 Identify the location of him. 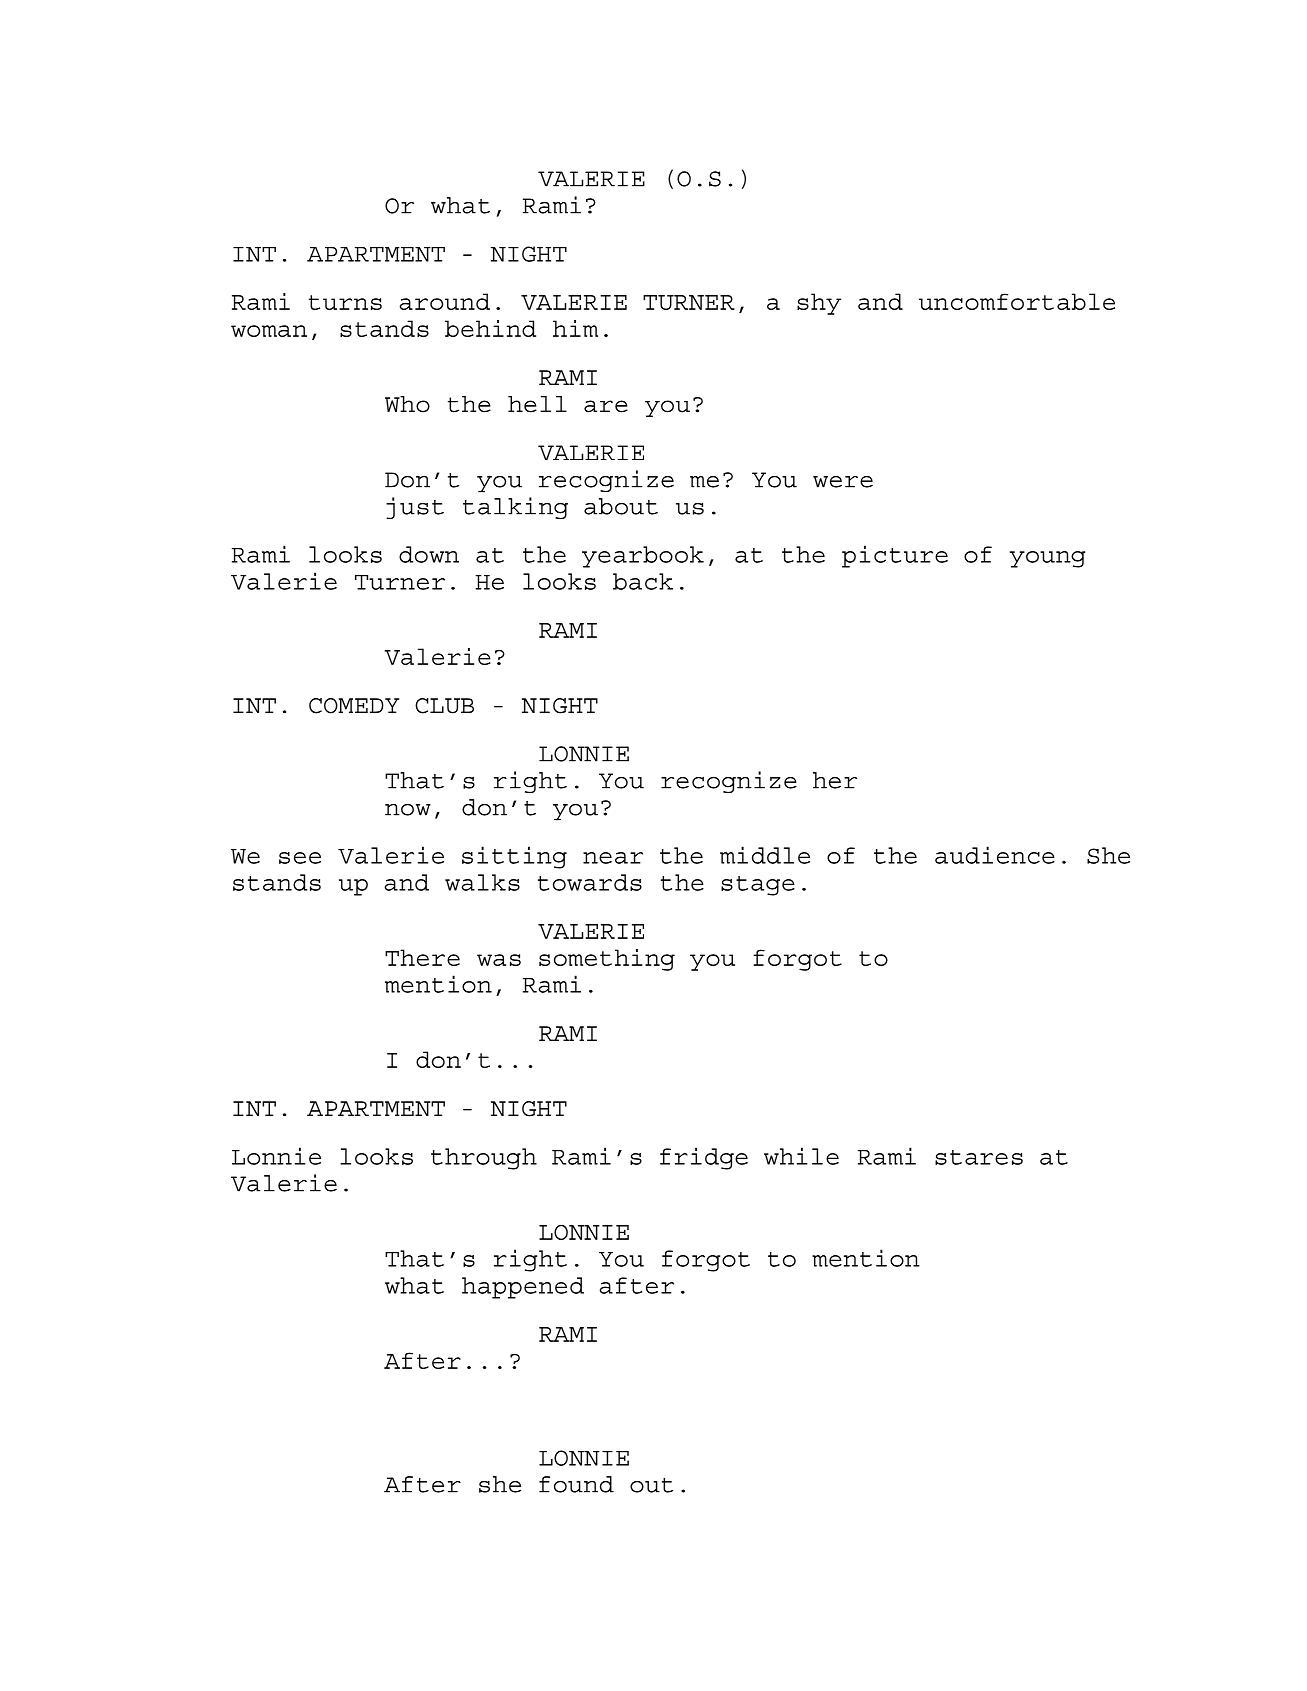
(575, 328).
